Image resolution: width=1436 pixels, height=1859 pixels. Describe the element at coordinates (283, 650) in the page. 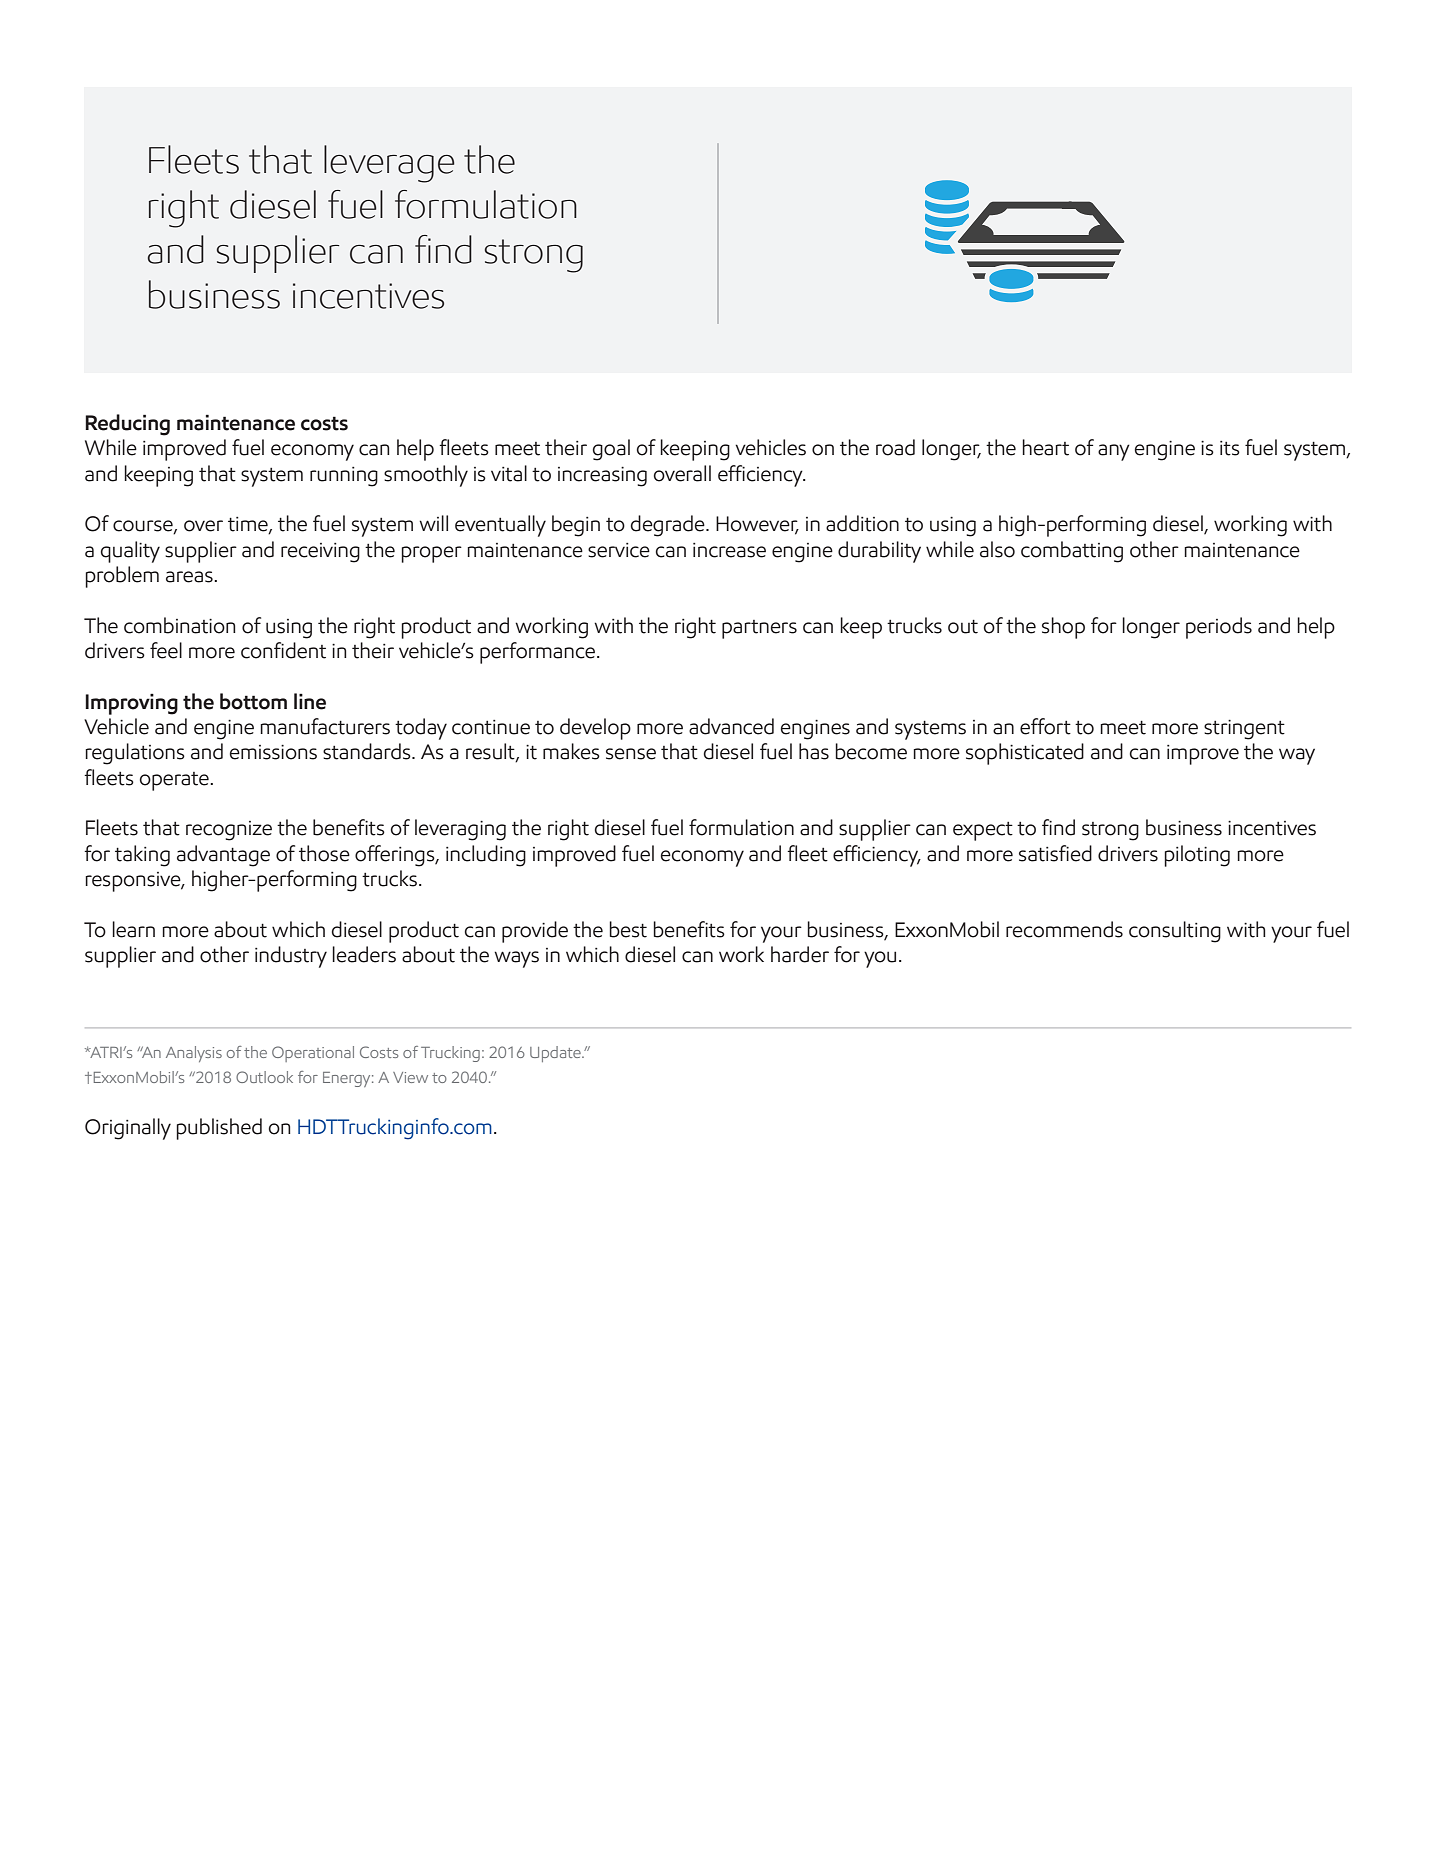

I see `confident` at that location.
